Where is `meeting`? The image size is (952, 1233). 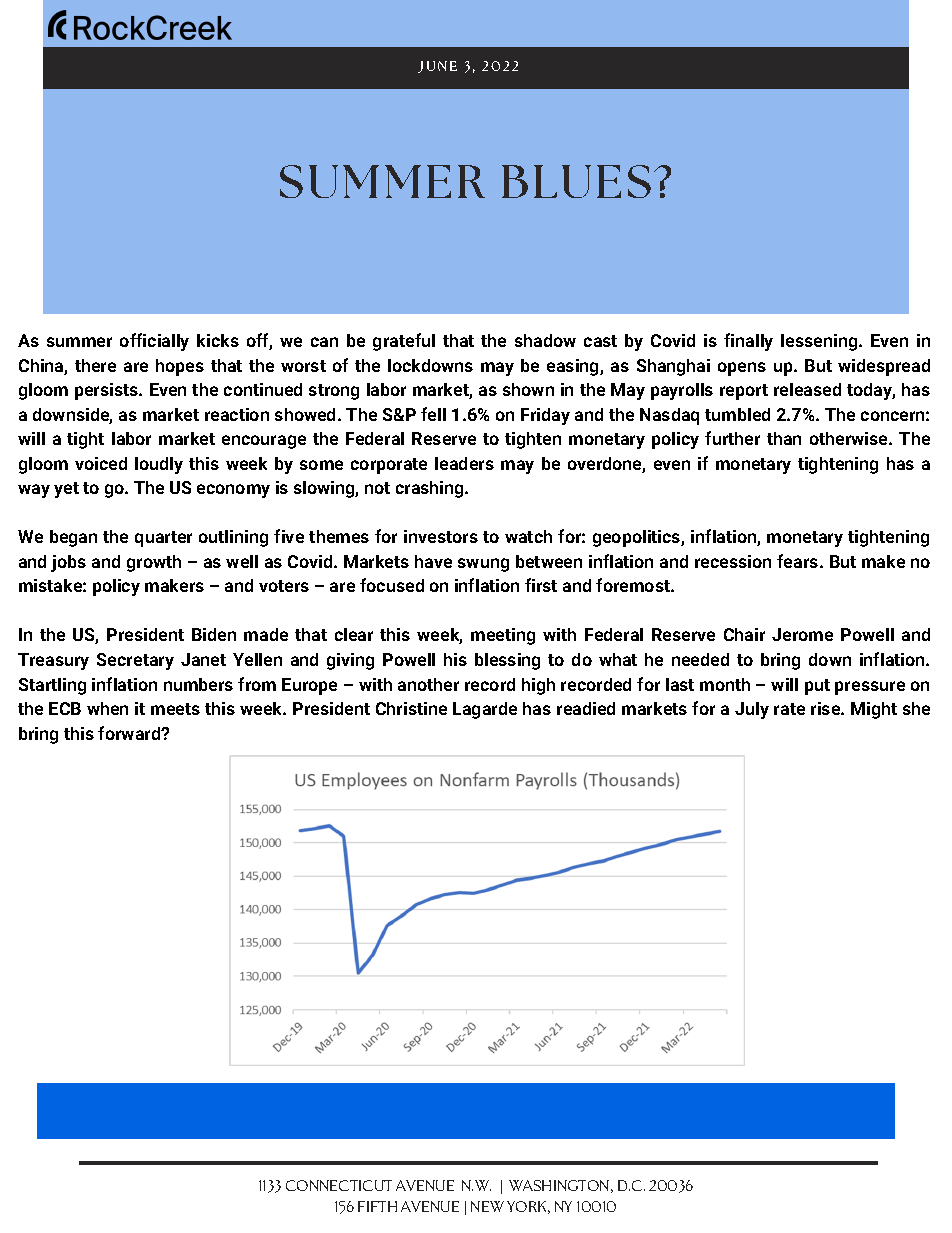 meeting is located at coordinates (503, 636).
